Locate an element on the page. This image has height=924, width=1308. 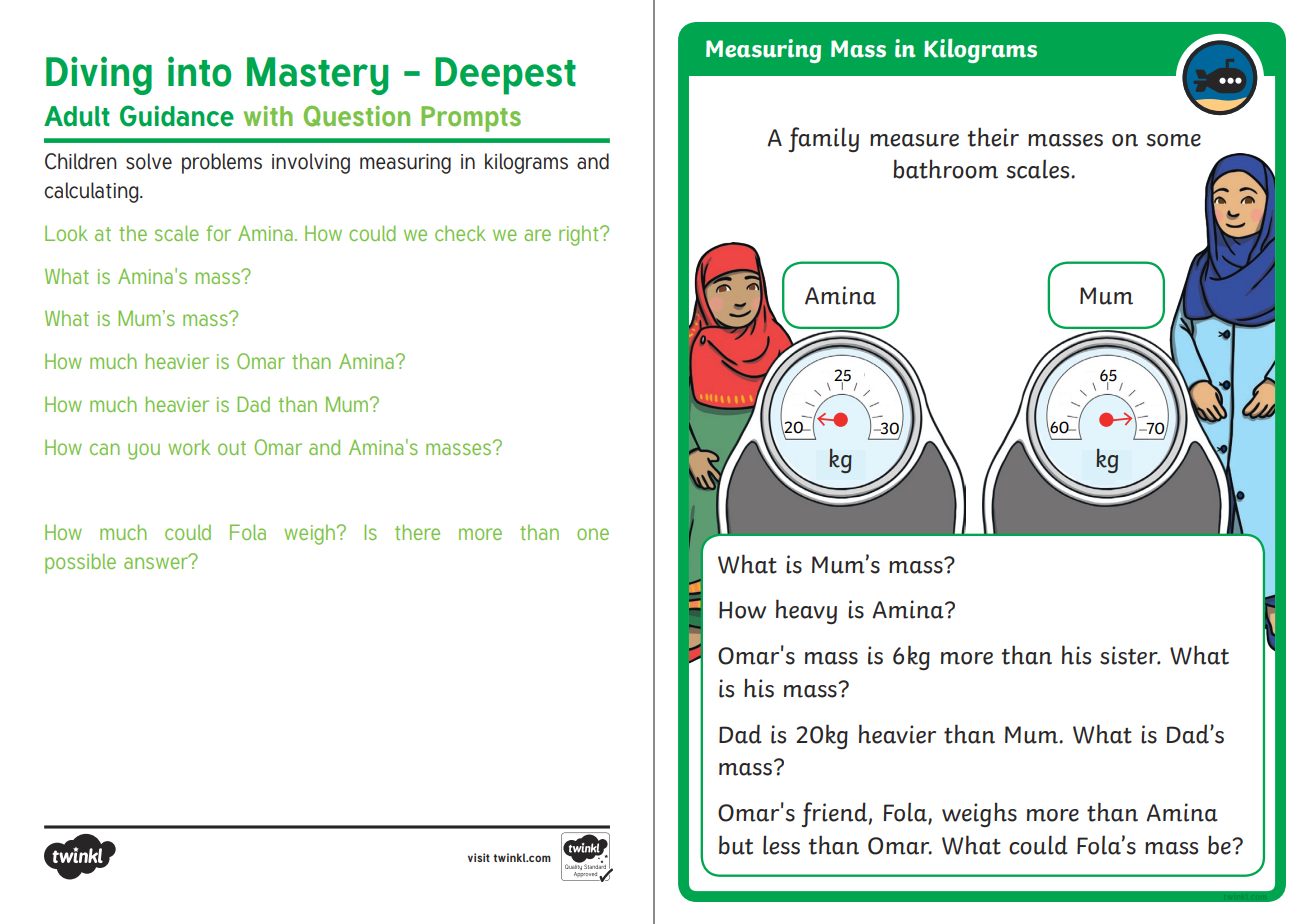
their is located at coordinates (993, 137).
